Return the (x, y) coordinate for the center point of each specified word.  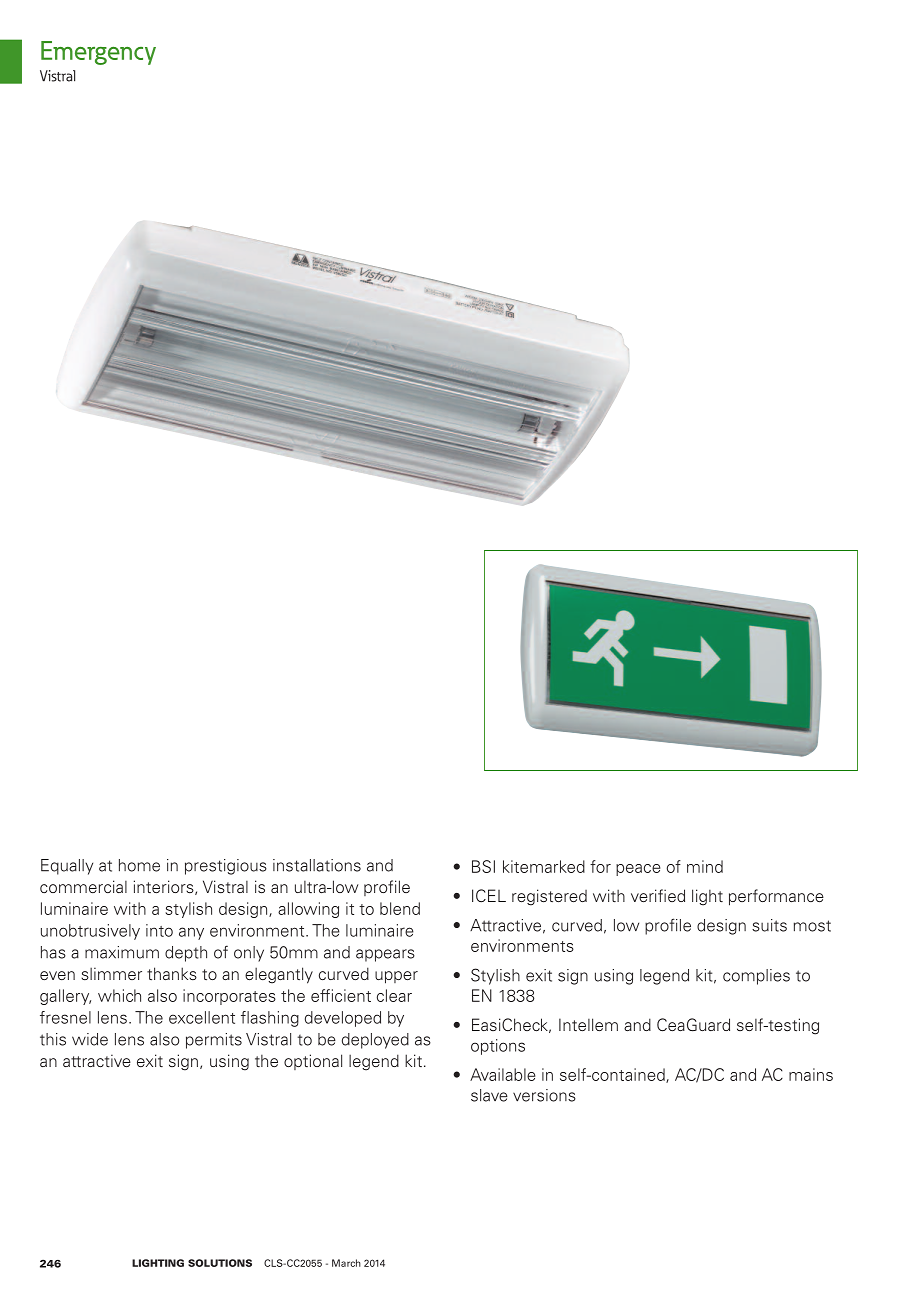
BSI (483, 866)
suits (769, 925)
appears (385, 955)
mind (705, 866)
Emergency (98, 53)
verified (658, 895)
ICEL (489, 895)
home (139, 865)
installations (317, 865)
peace (638, 870)
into (159, 930)
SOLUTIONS (220, 1263)
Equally (67, 867)
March (346, 1263)
